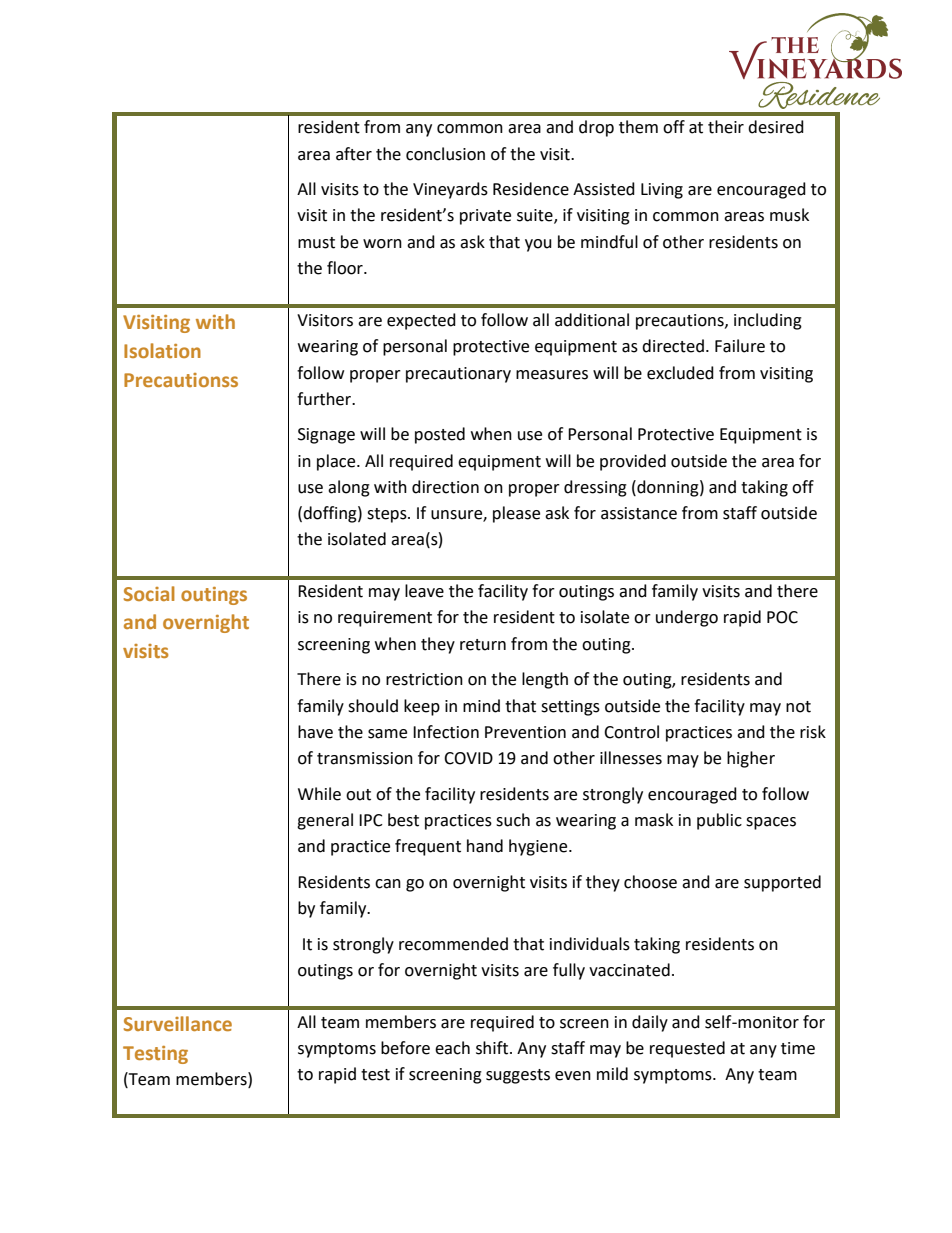  I want to click on general, so click(325, 821).
